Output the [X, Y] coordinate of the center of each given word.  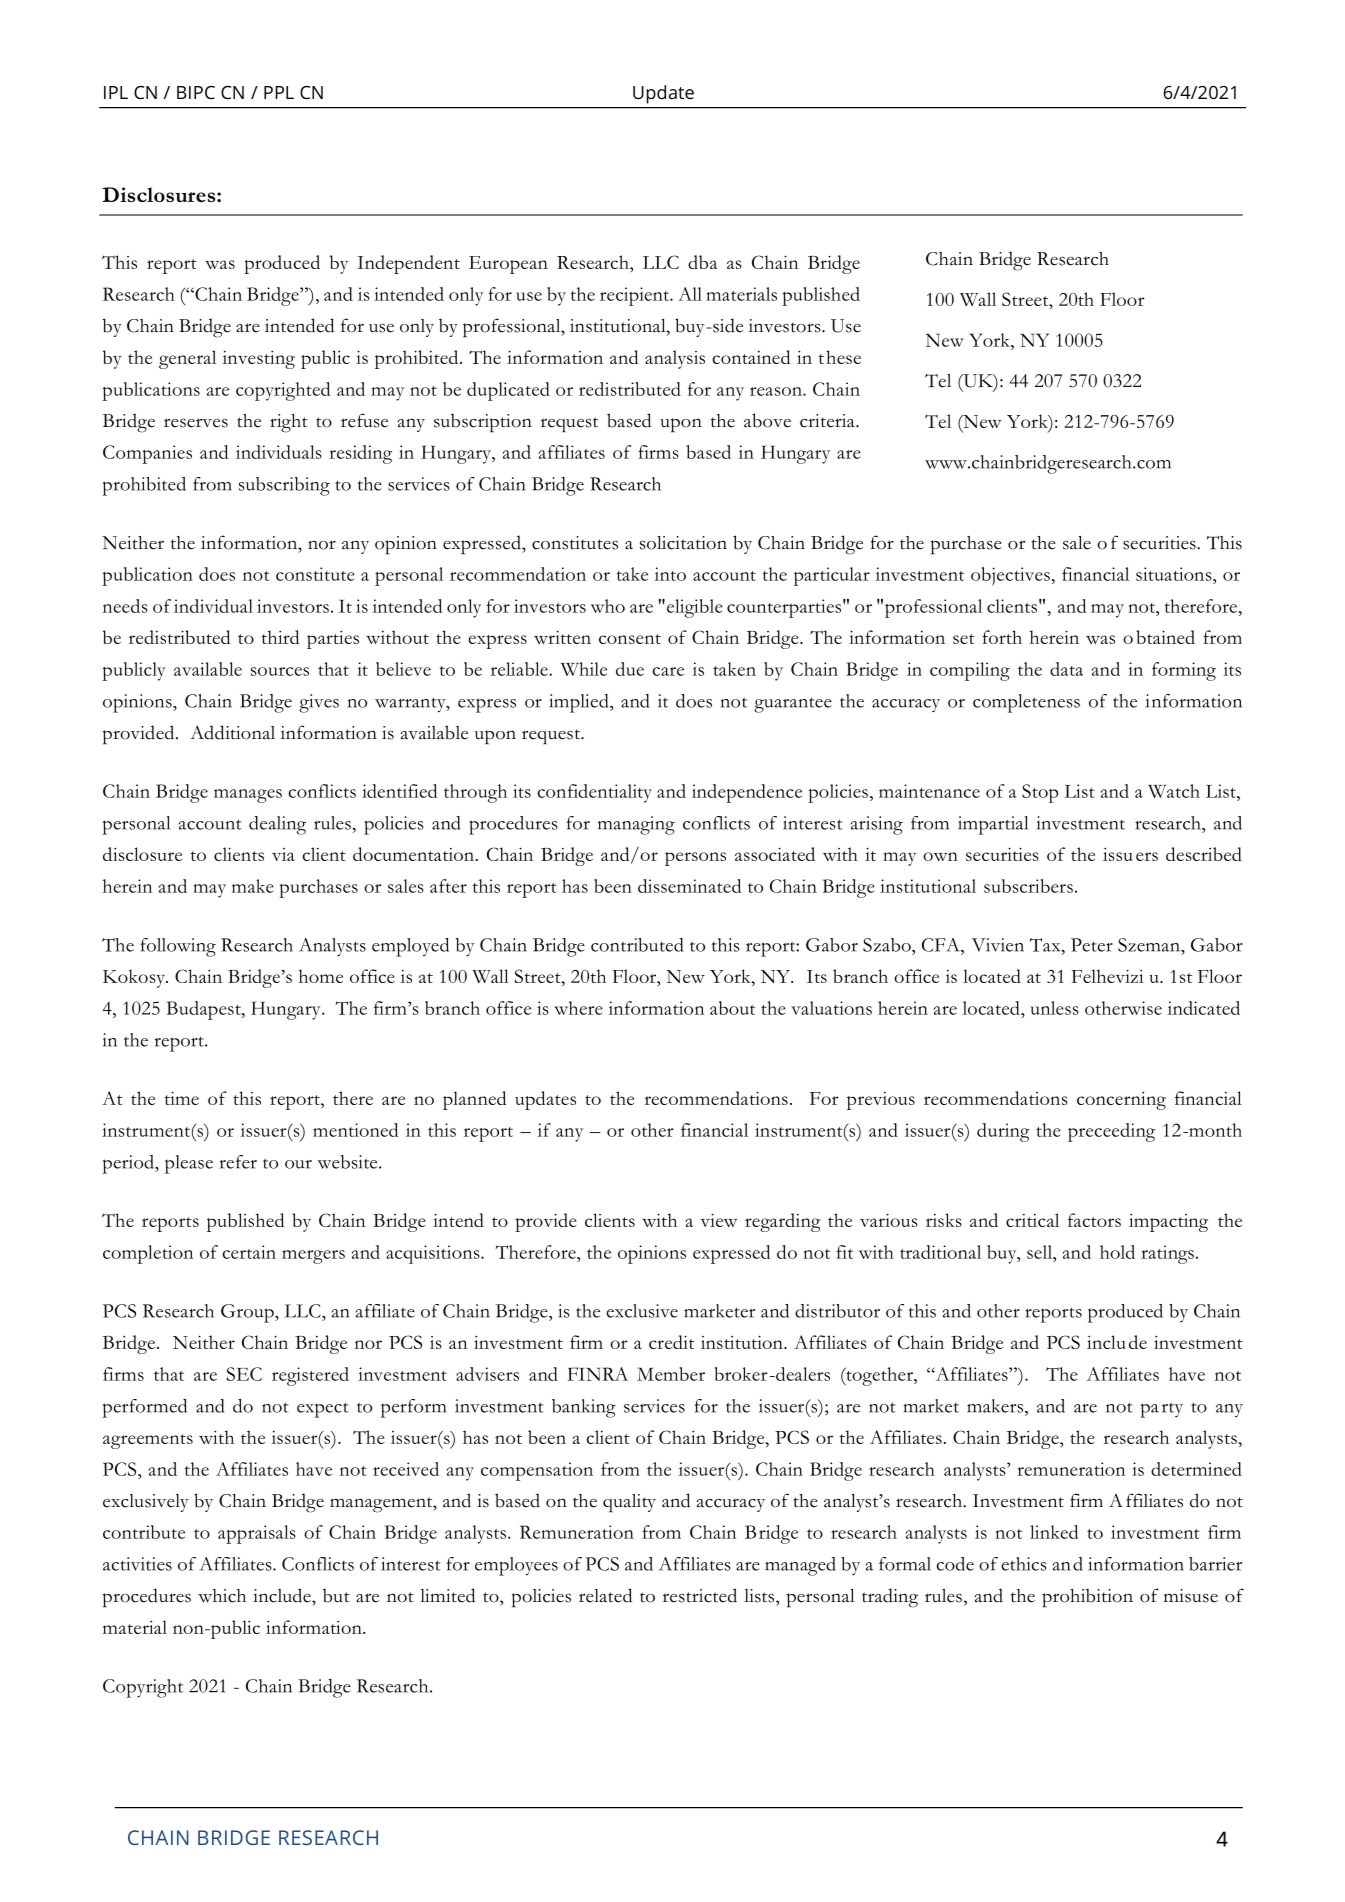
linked [1054, 1532]
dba [702, 262]
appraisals [257, 1534]
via [283, 854]
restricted [700, 1595]
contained [751, 357]
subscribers [1028, 886]
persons [695, 859]
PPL [279, 92]
